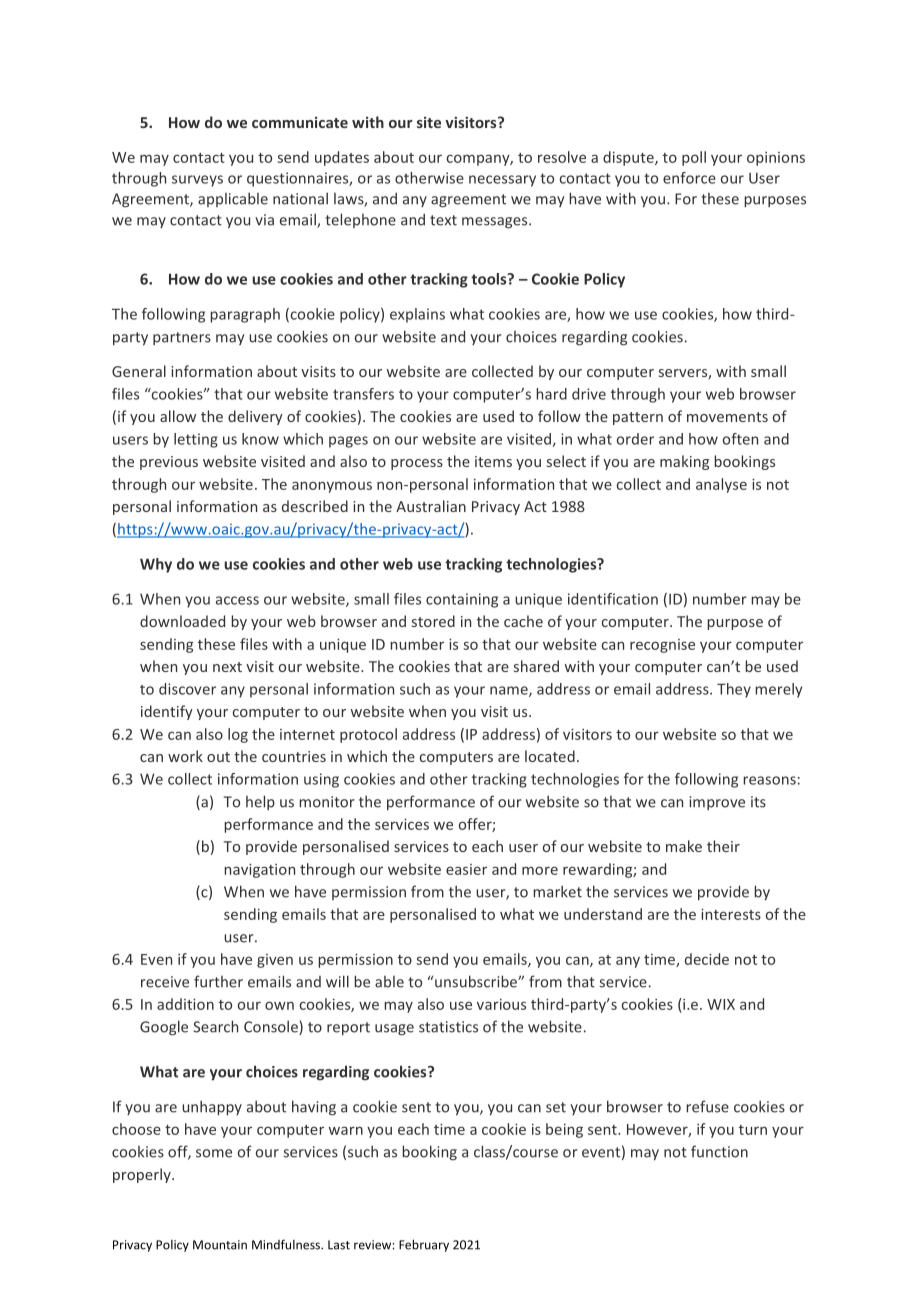  I want to click on Mountain, so click(220, 1245).
